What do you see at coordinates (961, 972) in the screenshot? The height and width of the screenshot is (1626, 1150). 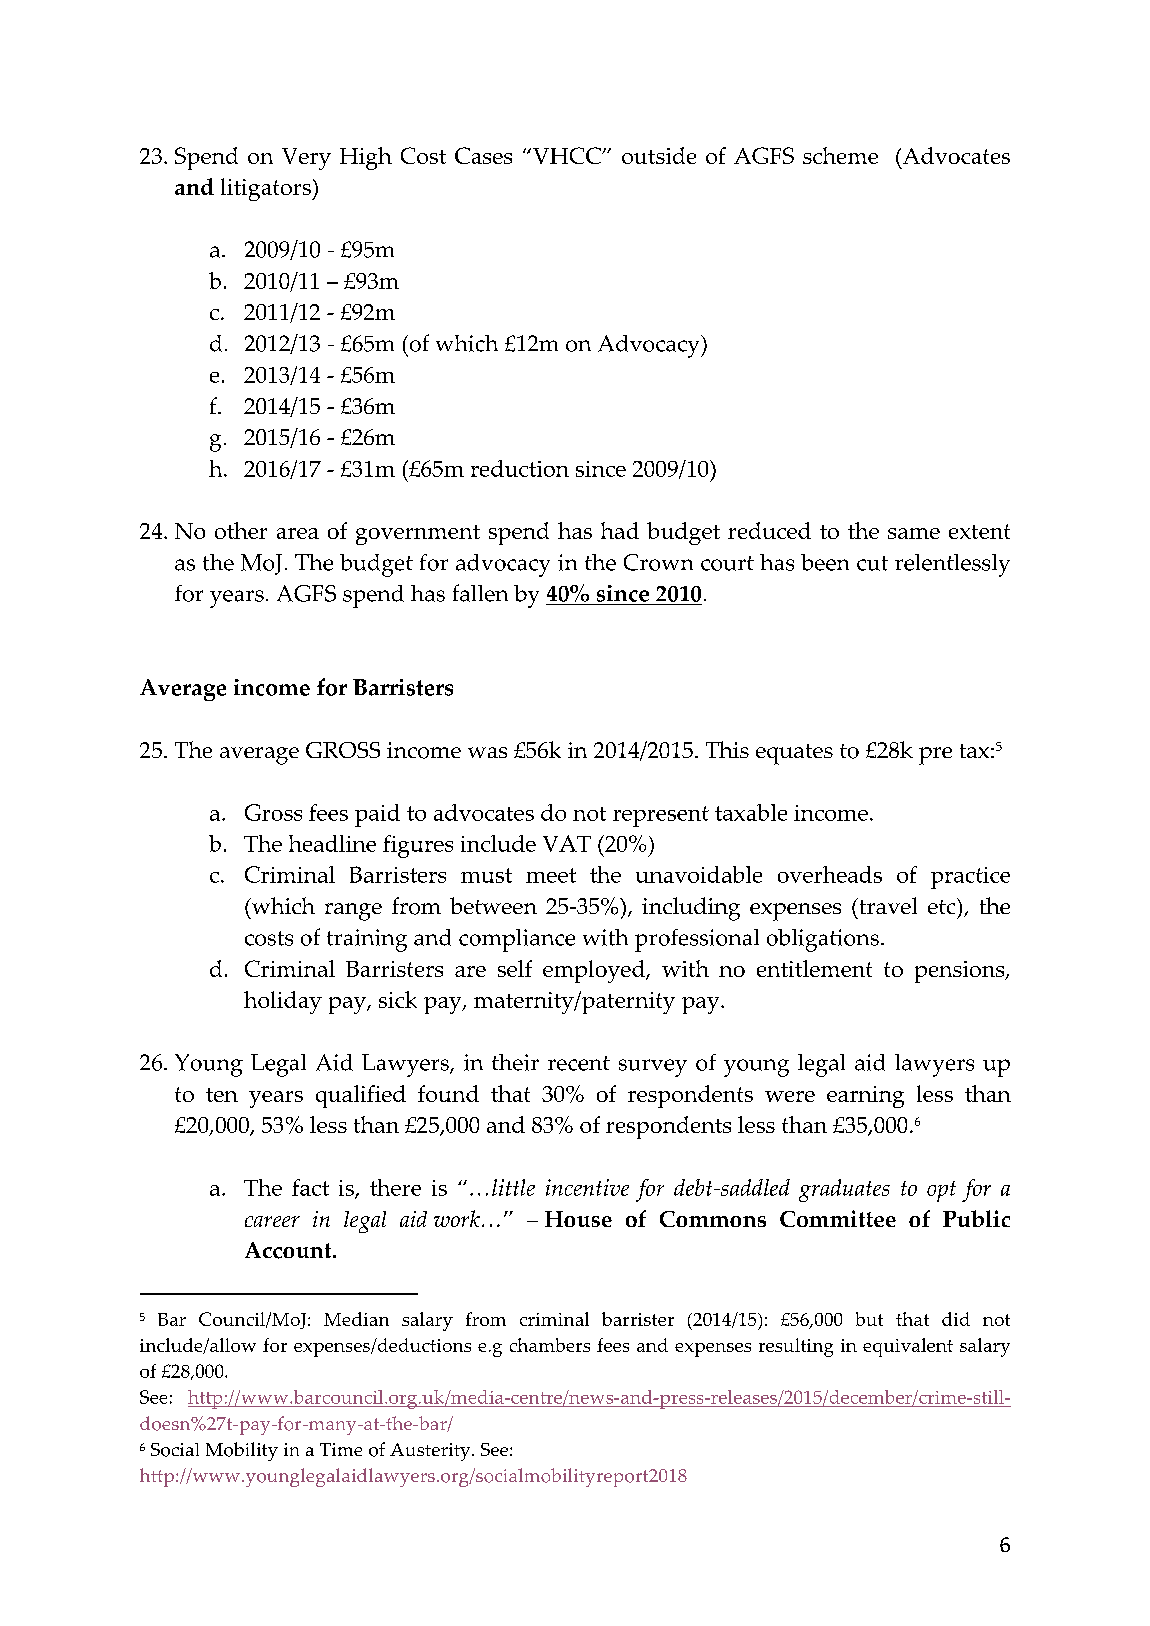 I see `pensions` at bounding box center [961, 972].
